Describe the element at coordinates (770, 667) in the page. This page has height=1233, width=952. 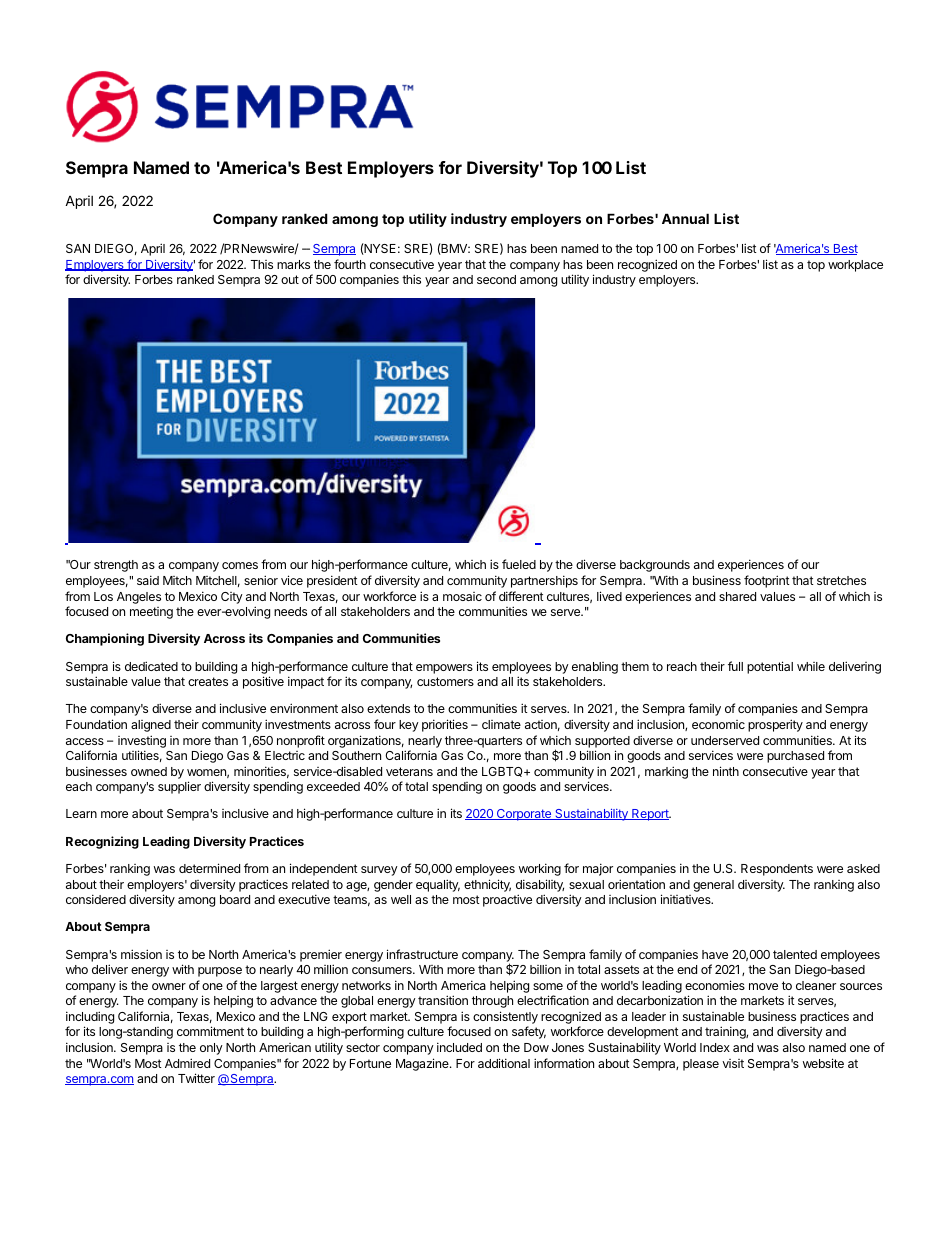
I see `potential` at that location.
